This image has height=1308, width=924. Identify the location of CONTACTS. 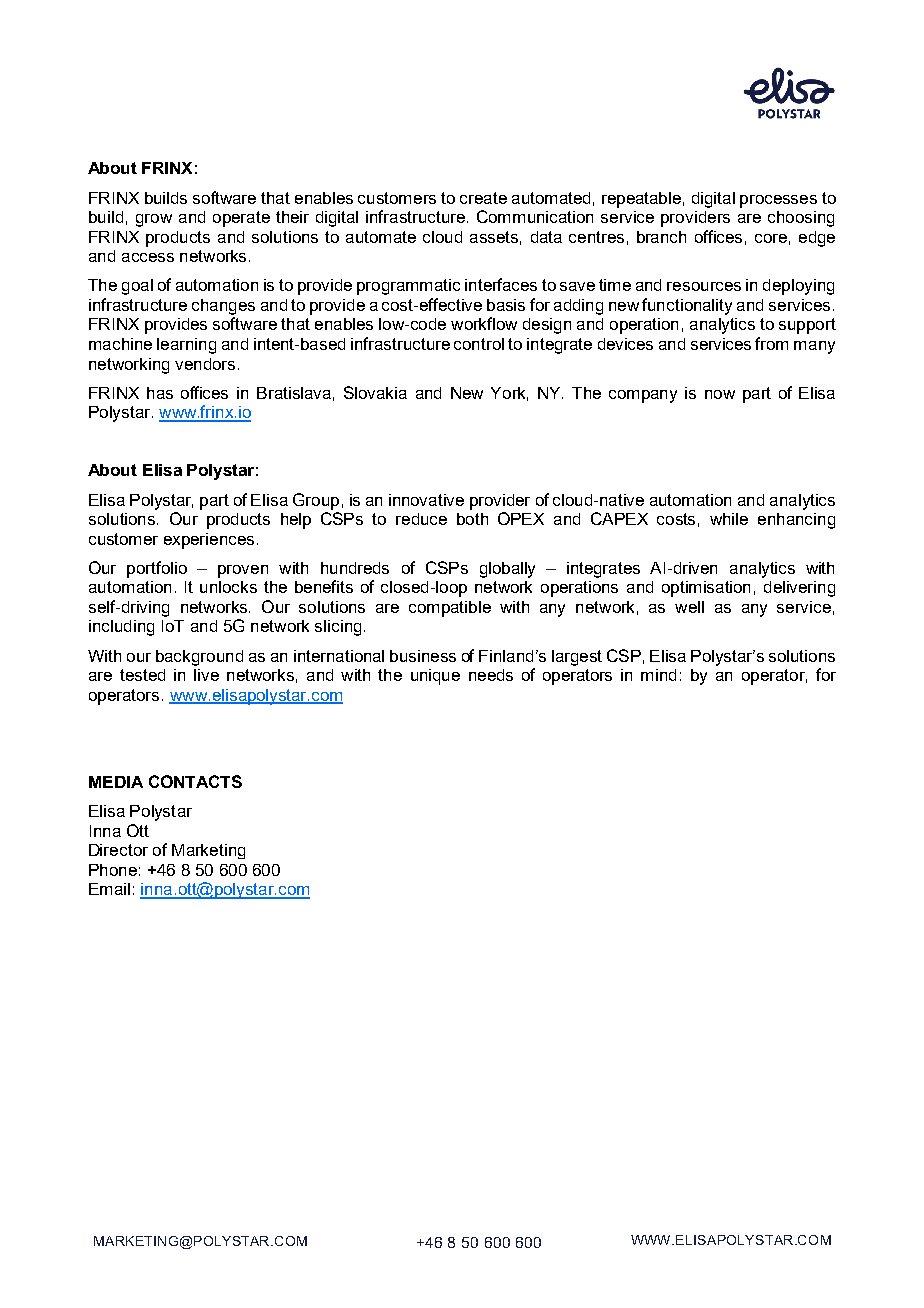
(195, 781).
